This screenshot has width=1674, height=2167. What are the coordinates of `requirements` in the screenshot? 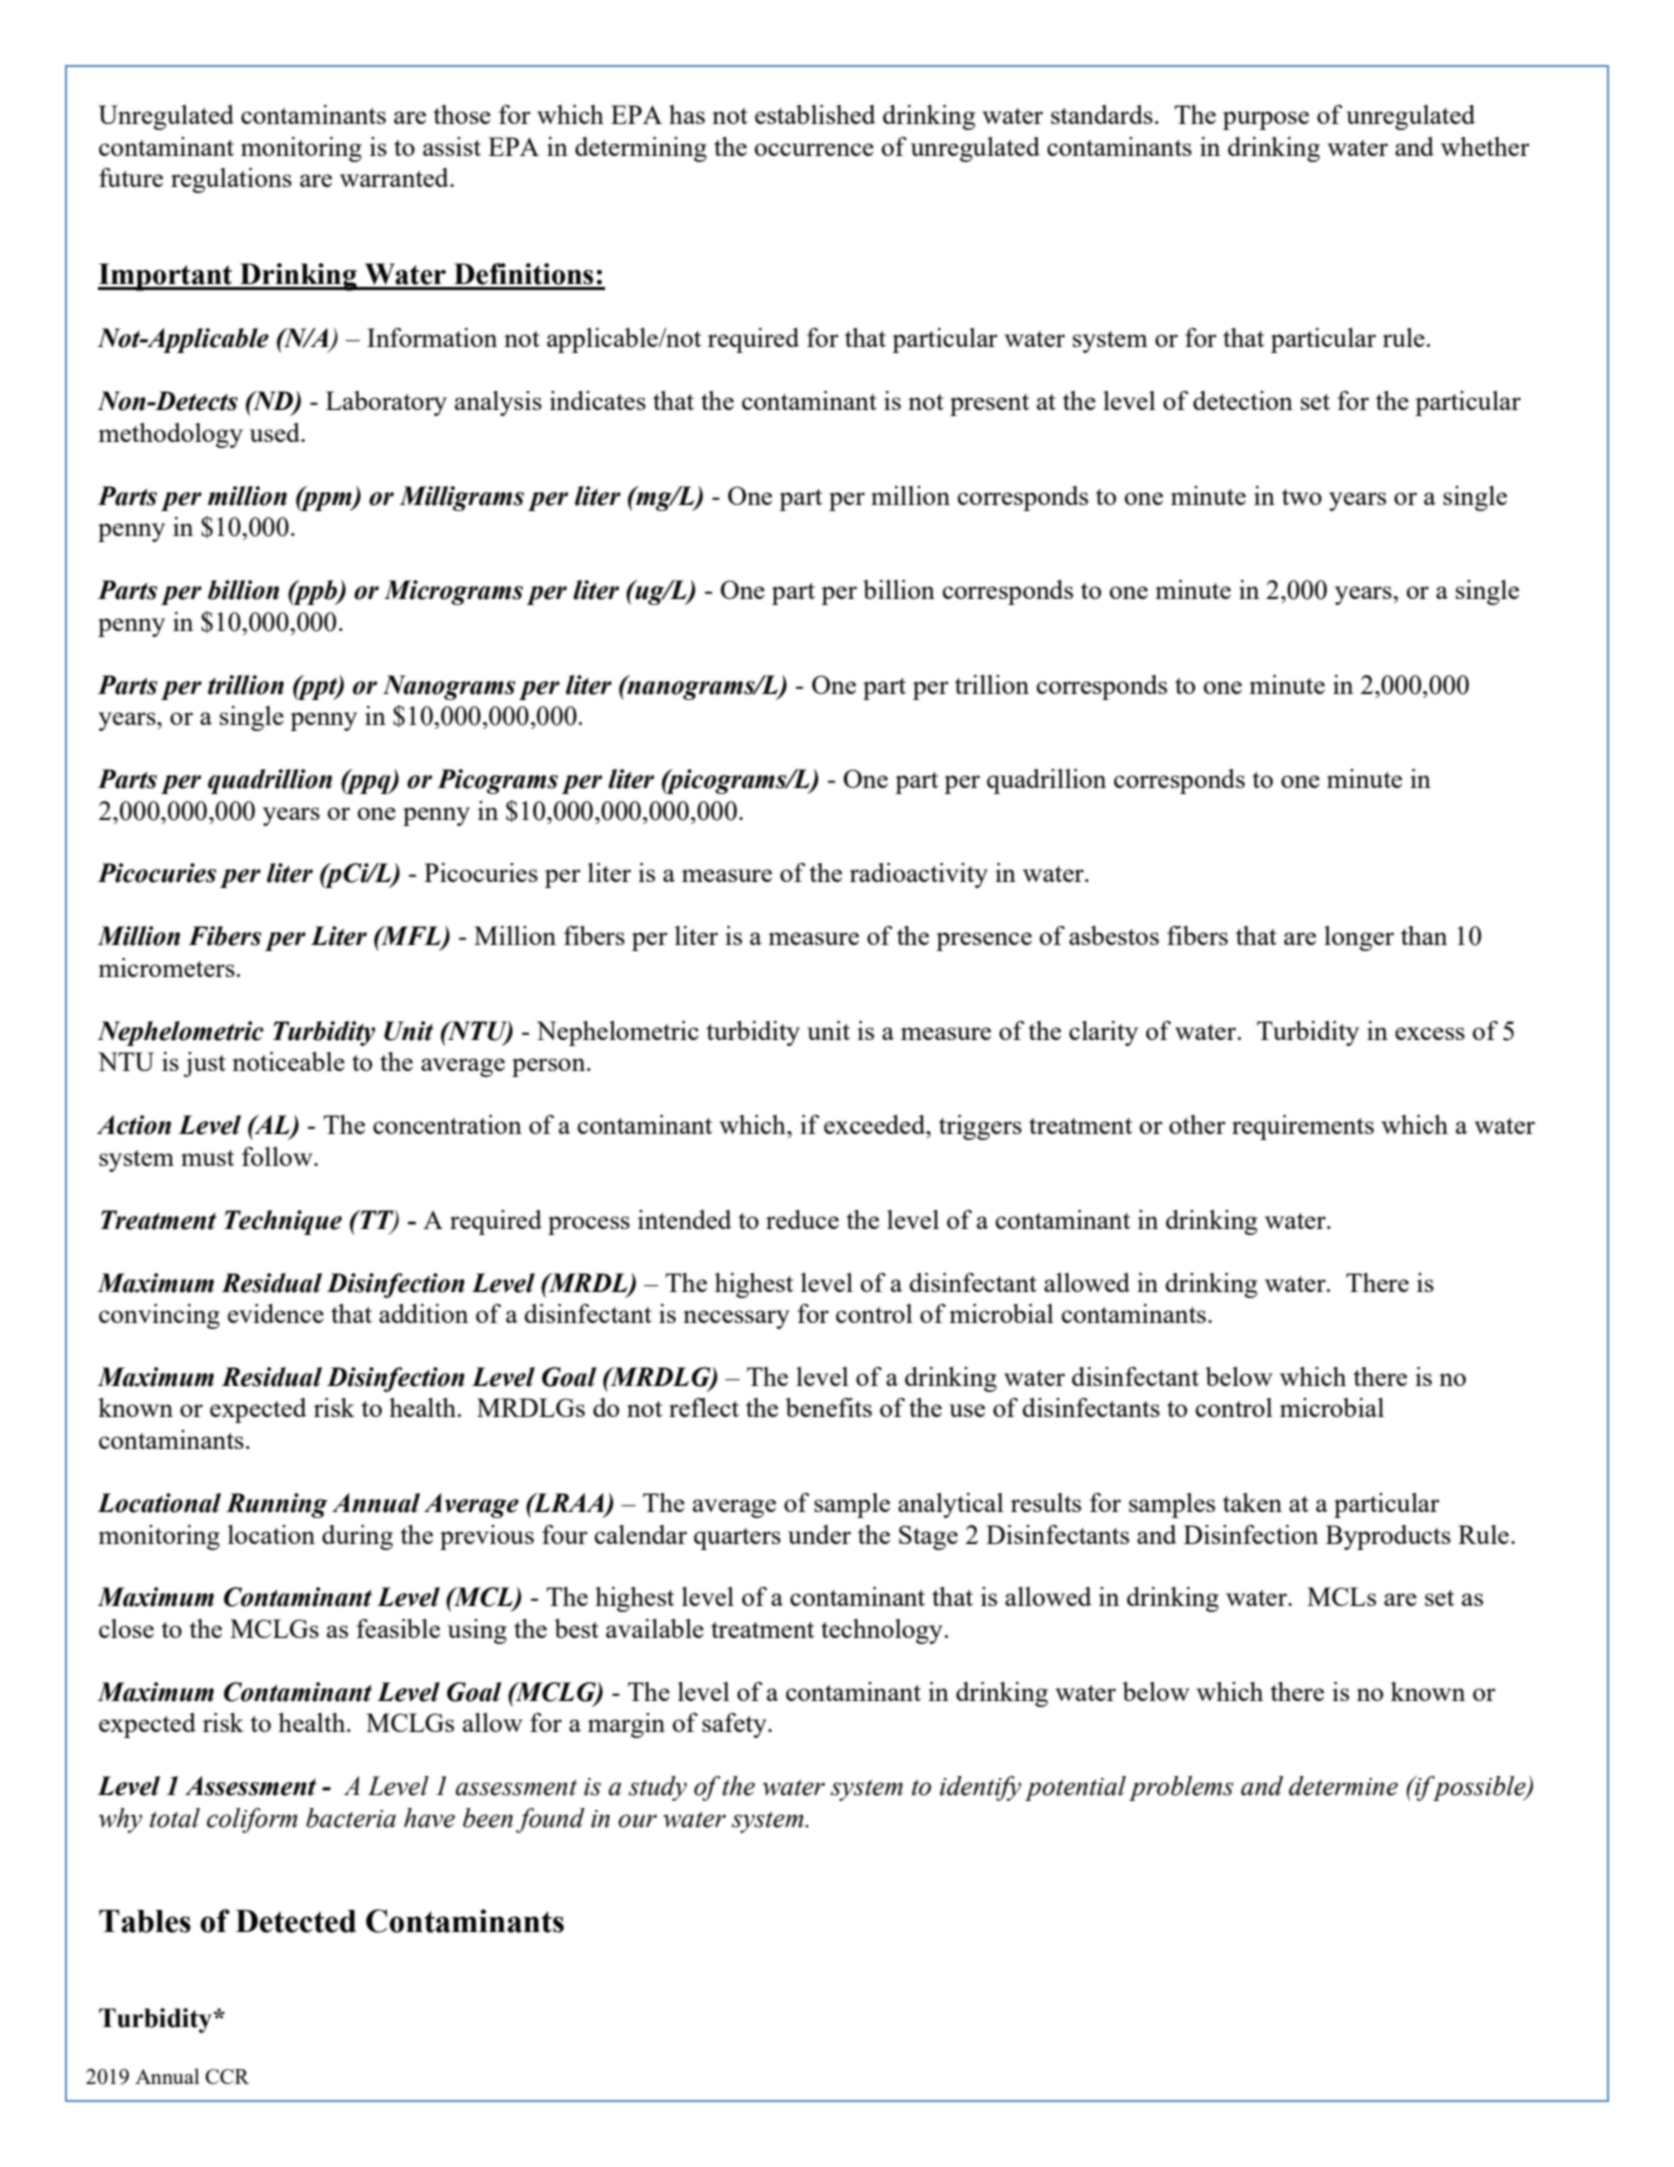 It's located at (1303, 1127).
